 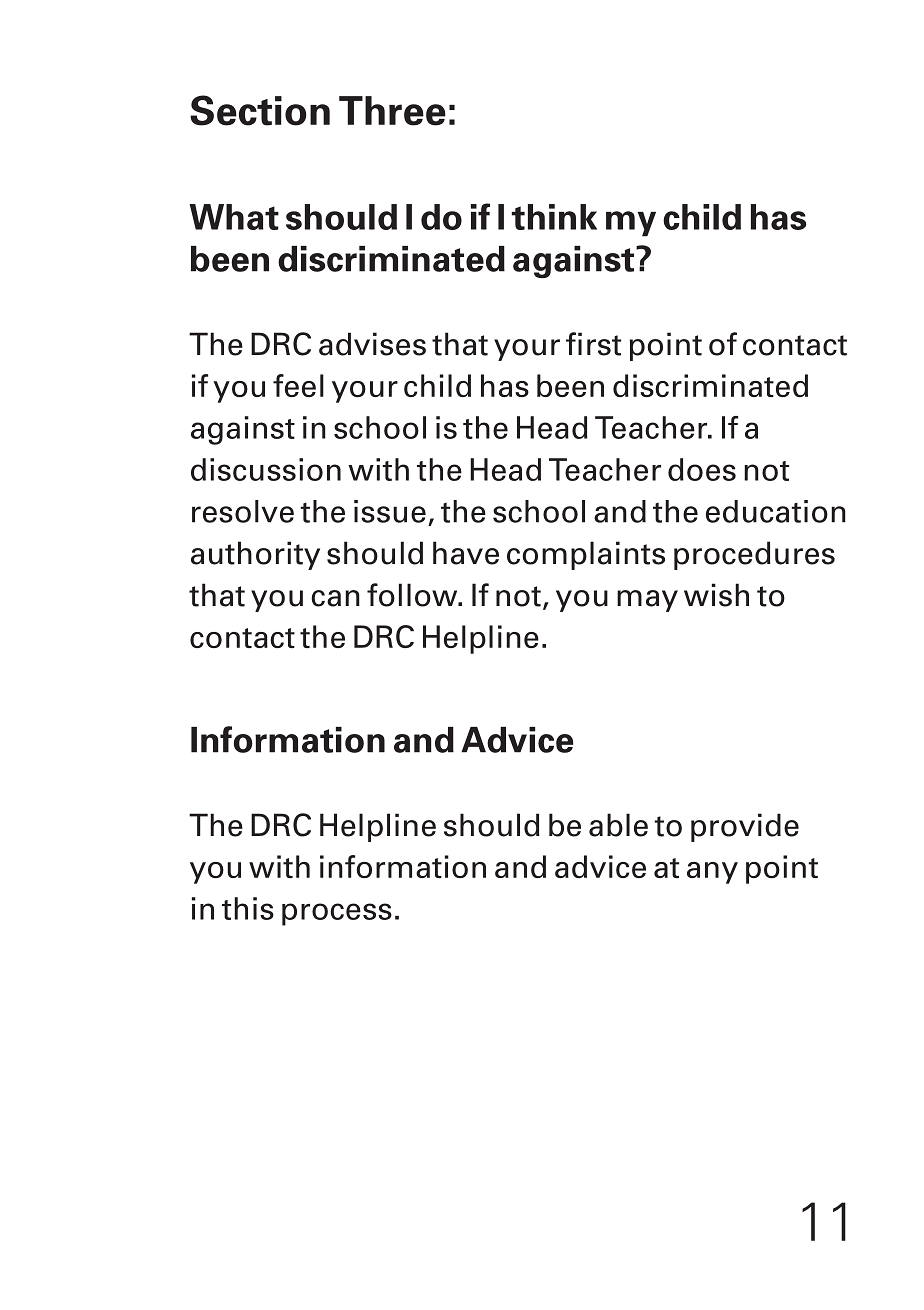 I want to click on Three, so click(x=392, y=111).
